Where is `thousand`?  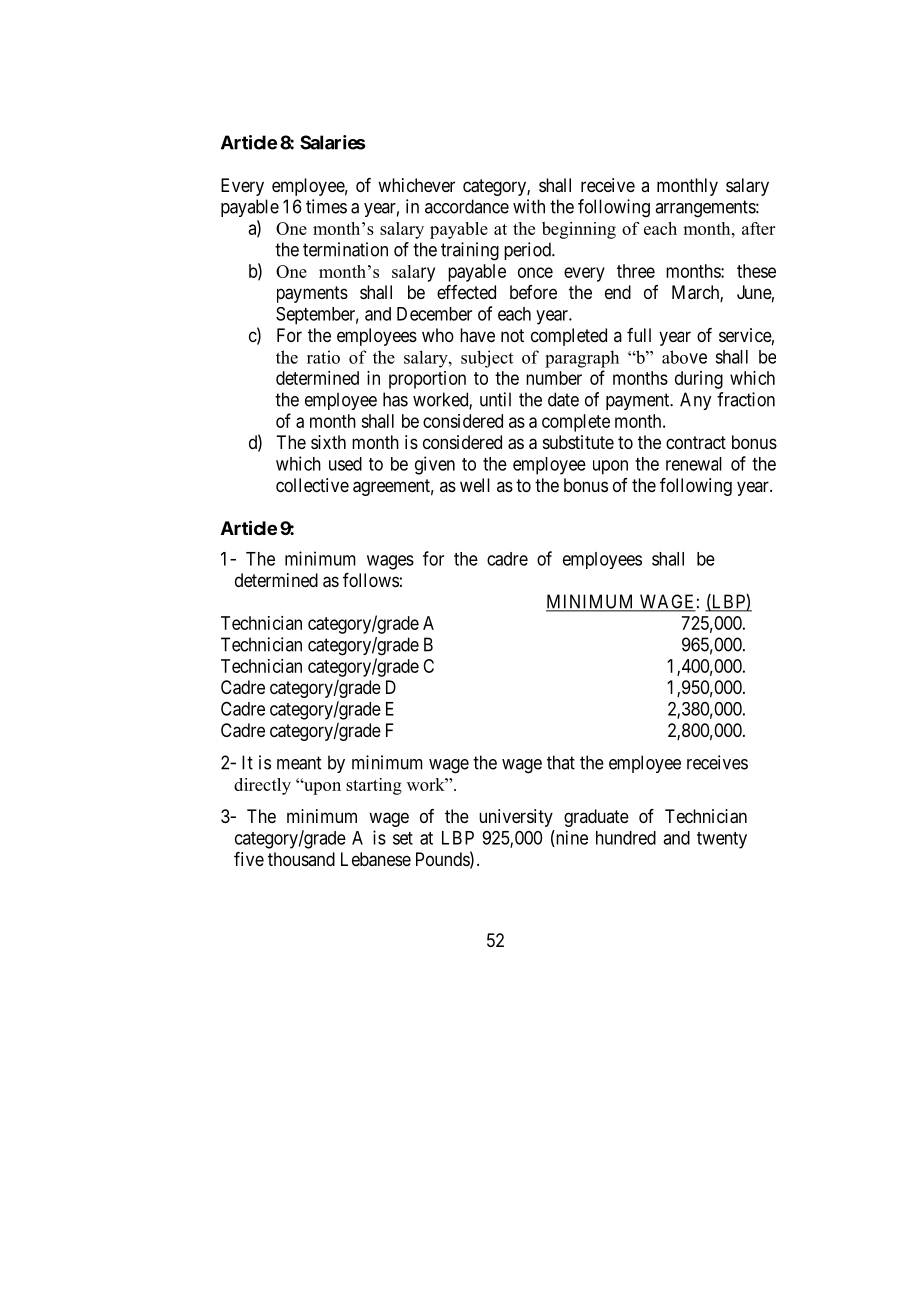 thousand is located at coordinates (301, 859).
